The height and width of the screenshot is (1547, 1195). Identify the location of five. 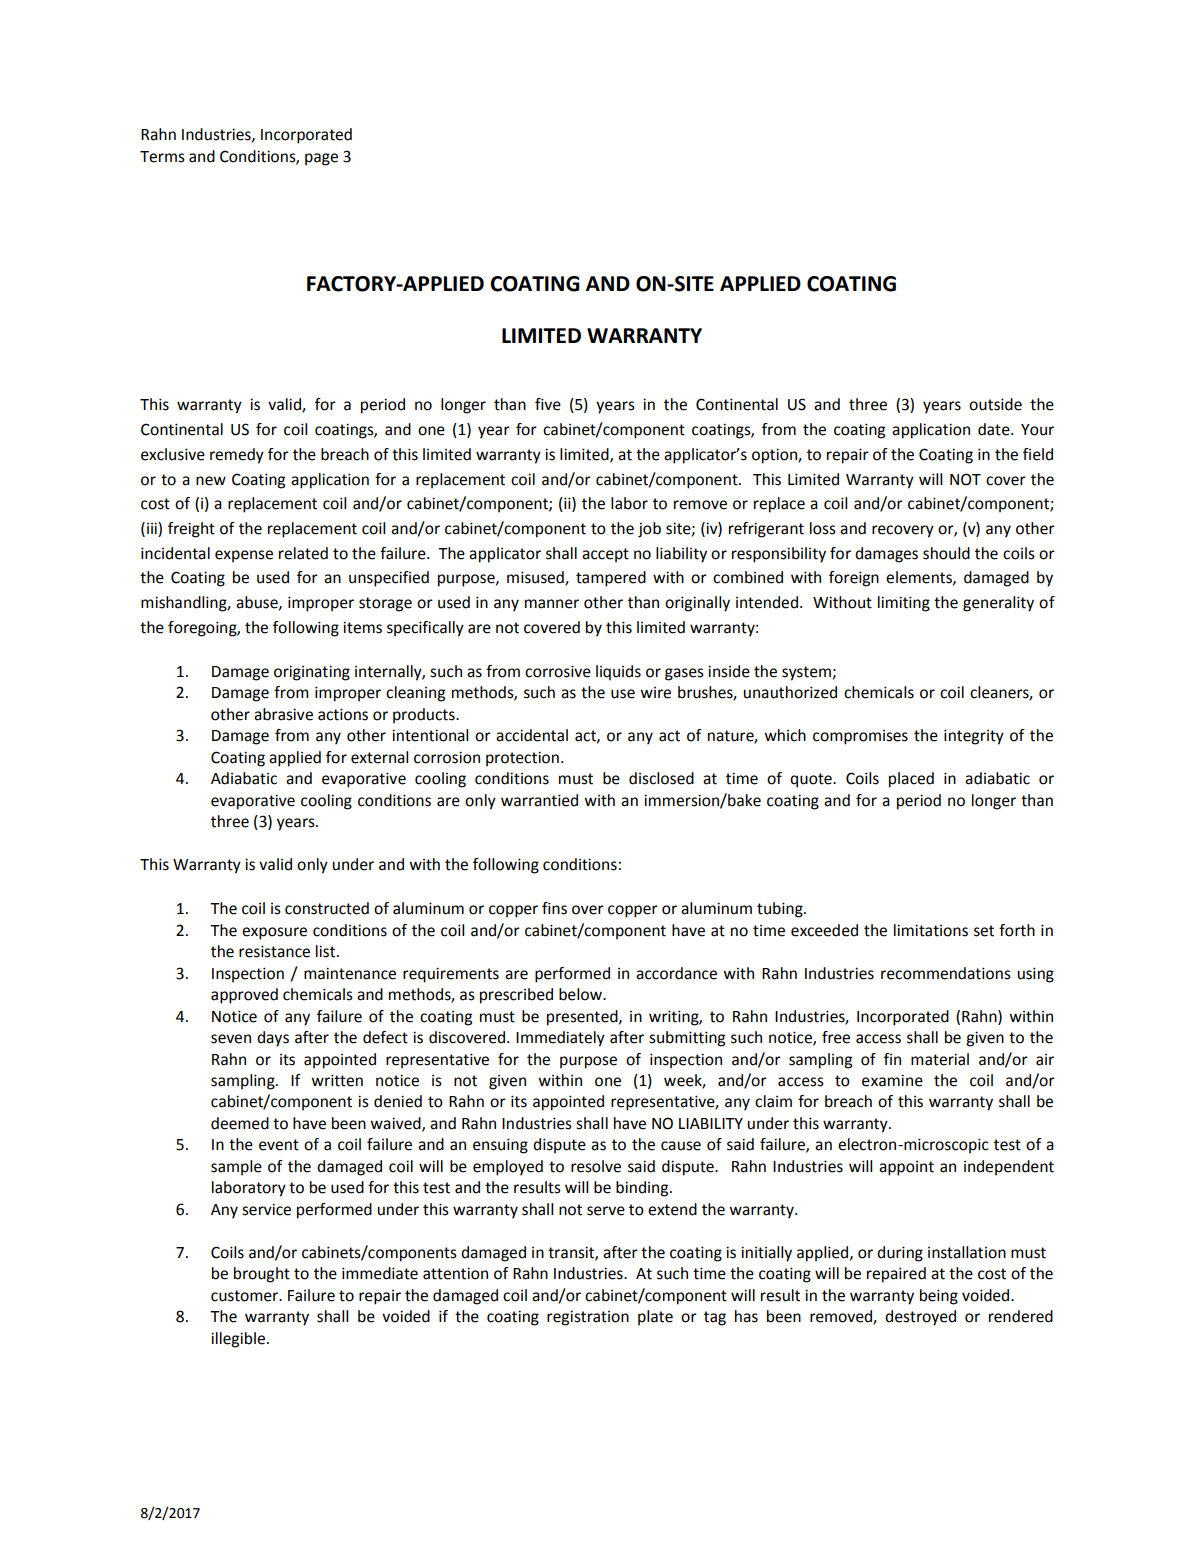
(548, 404).
